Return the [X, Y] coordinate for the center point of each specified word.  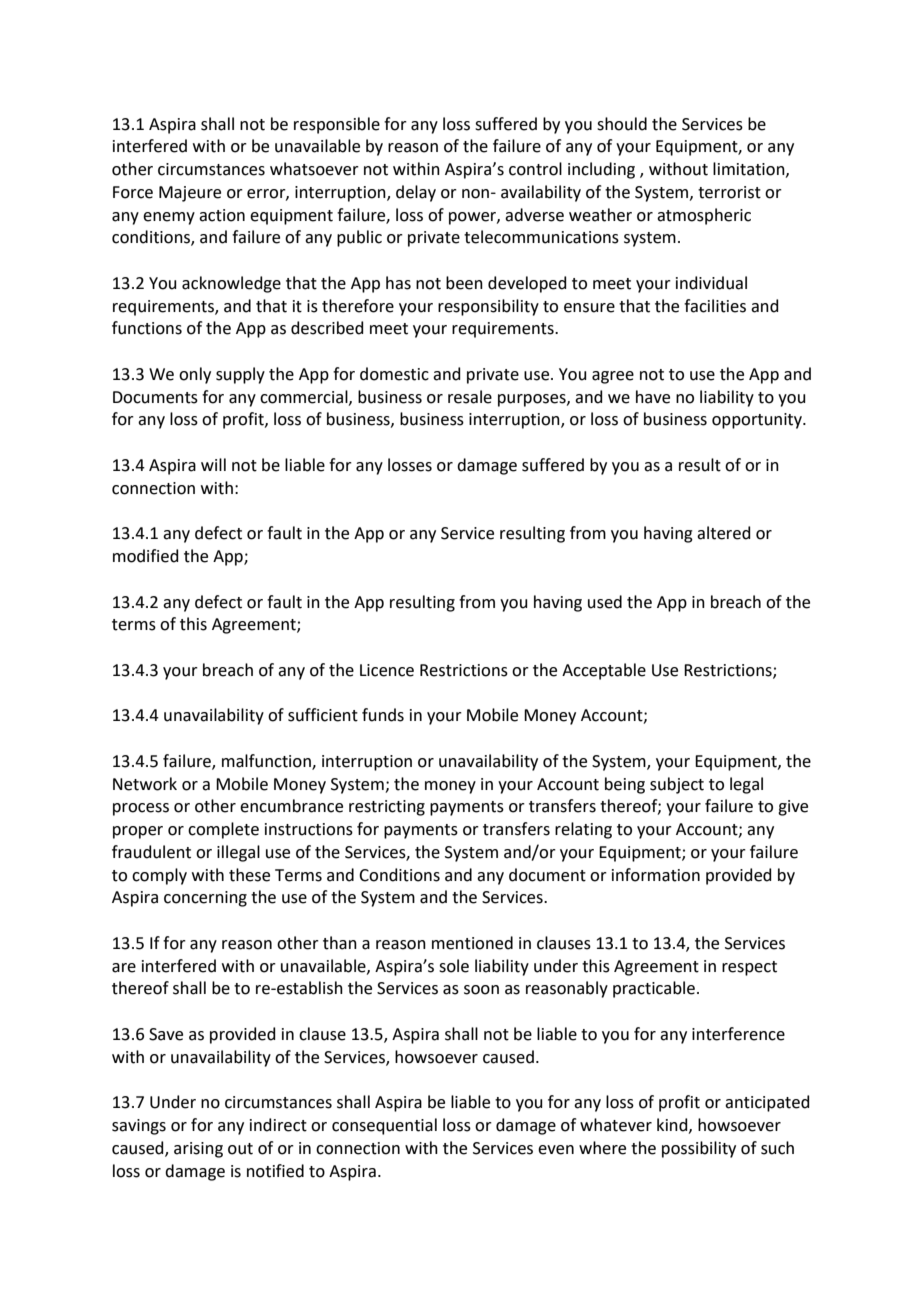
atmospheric [704, 216]
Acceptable [604, 671]
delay [416, 193]
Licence [387, 670]
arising [198, 1150]
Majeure [190, 194]
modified [146, 556]
